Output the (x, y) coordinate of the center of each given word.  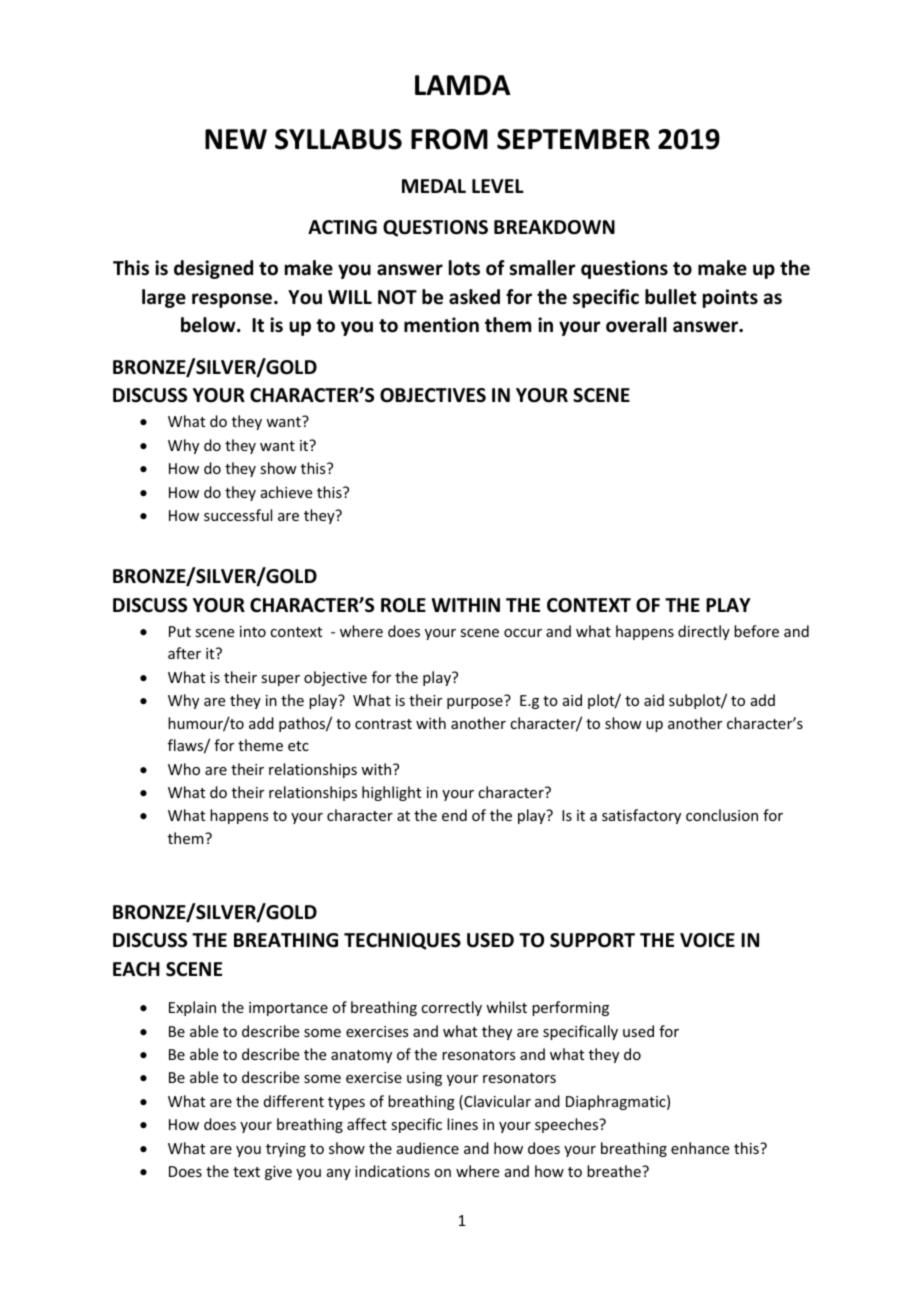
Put (180, 631)
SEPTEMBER (573, 139)
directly (704, 632)
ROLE (403, 605)
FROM (449, 139)
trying (286, 1150)
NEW (236, 139)
